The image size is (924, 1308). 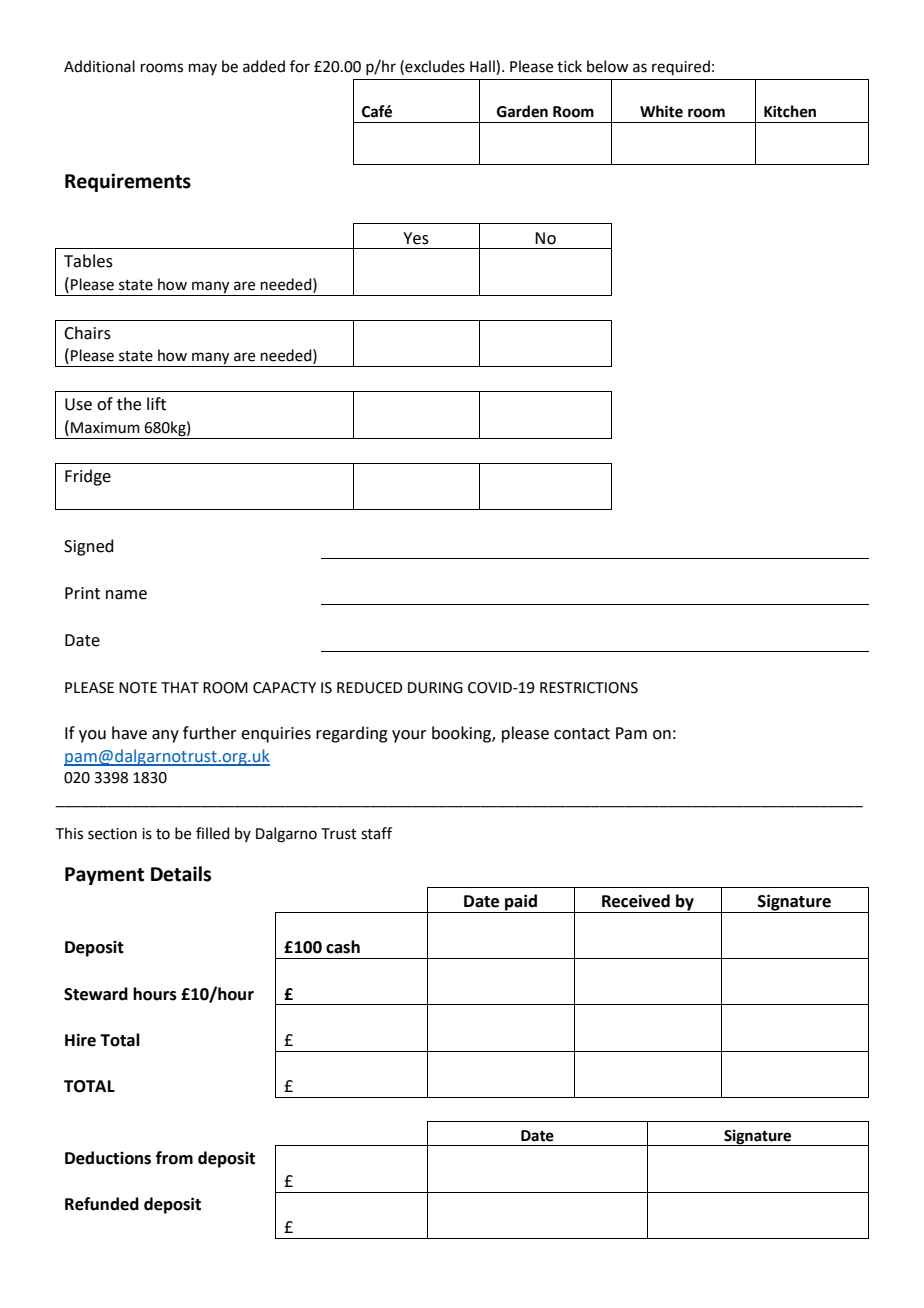 What do you see at coordinates (661, 111) in the screenshot?
I see `White` at bounding box center [661, 111].
